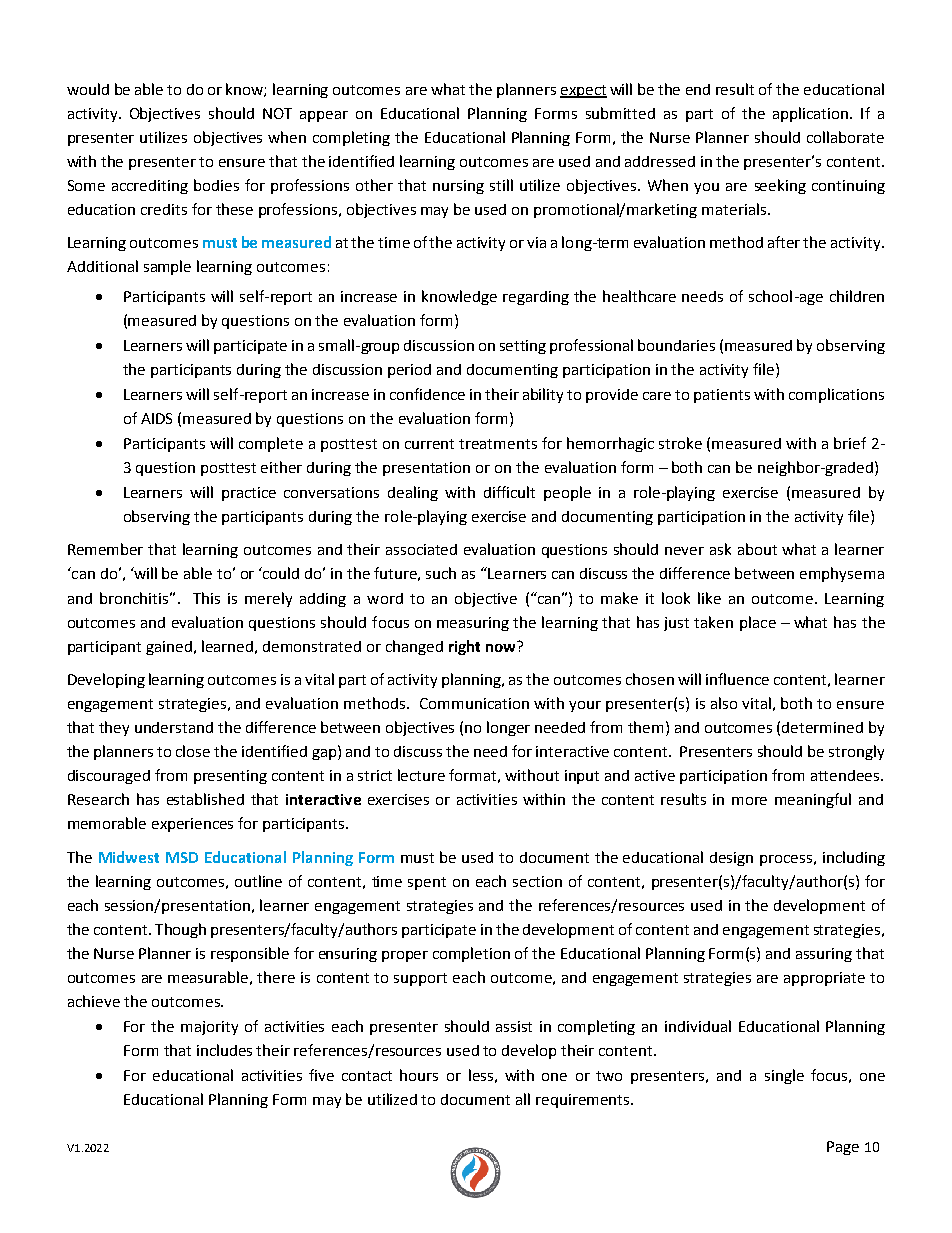 The image size is (952, 1233). Describe the element at coordinates (224, 1050) in the screenshot. I see `includes` at that location.
